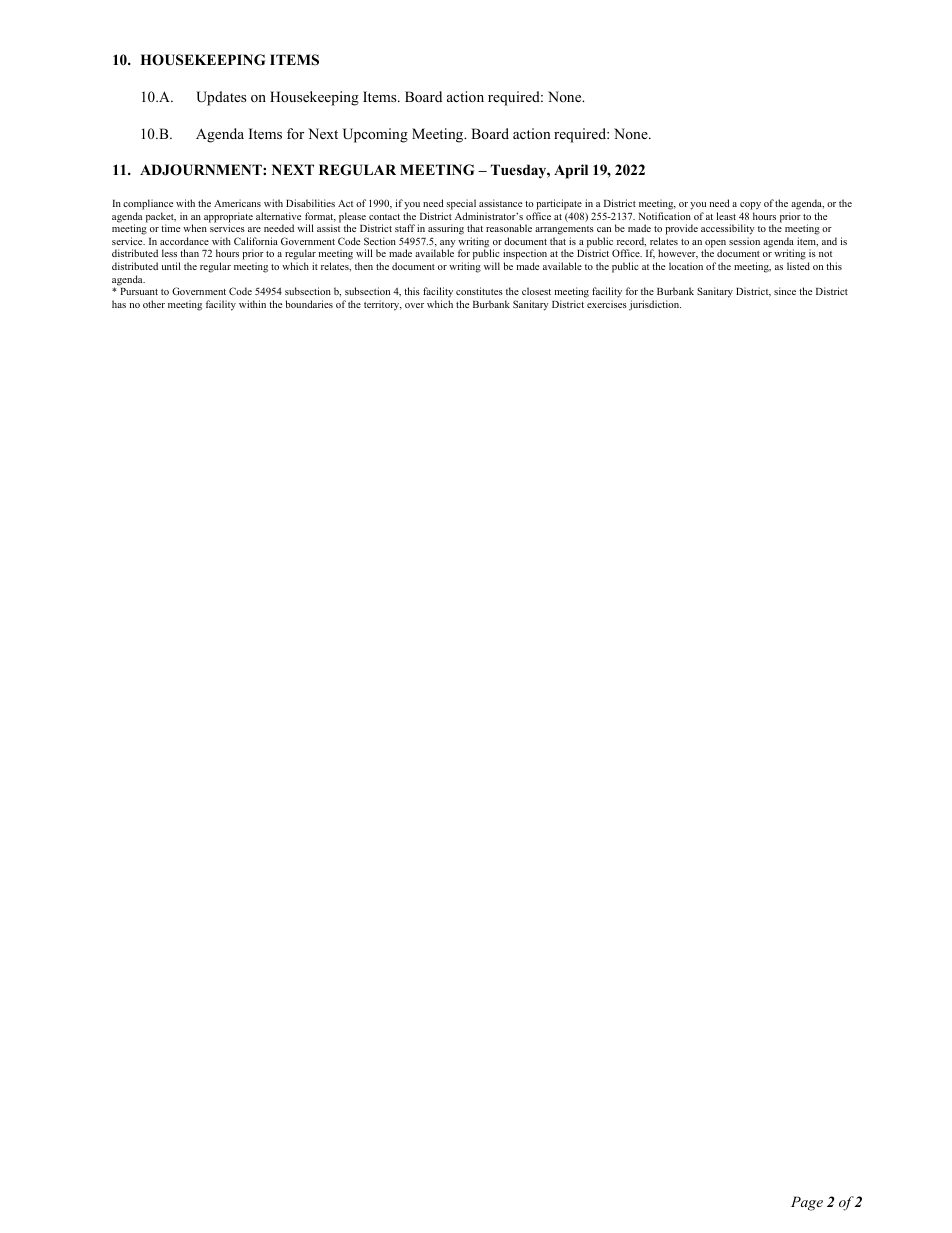 Image resolution: width=952 pixels, height=1233 pixels. What do you see at coordinates (221, 98) in the screenshot?
I see `Updates` at bounding box center [221, 98].
